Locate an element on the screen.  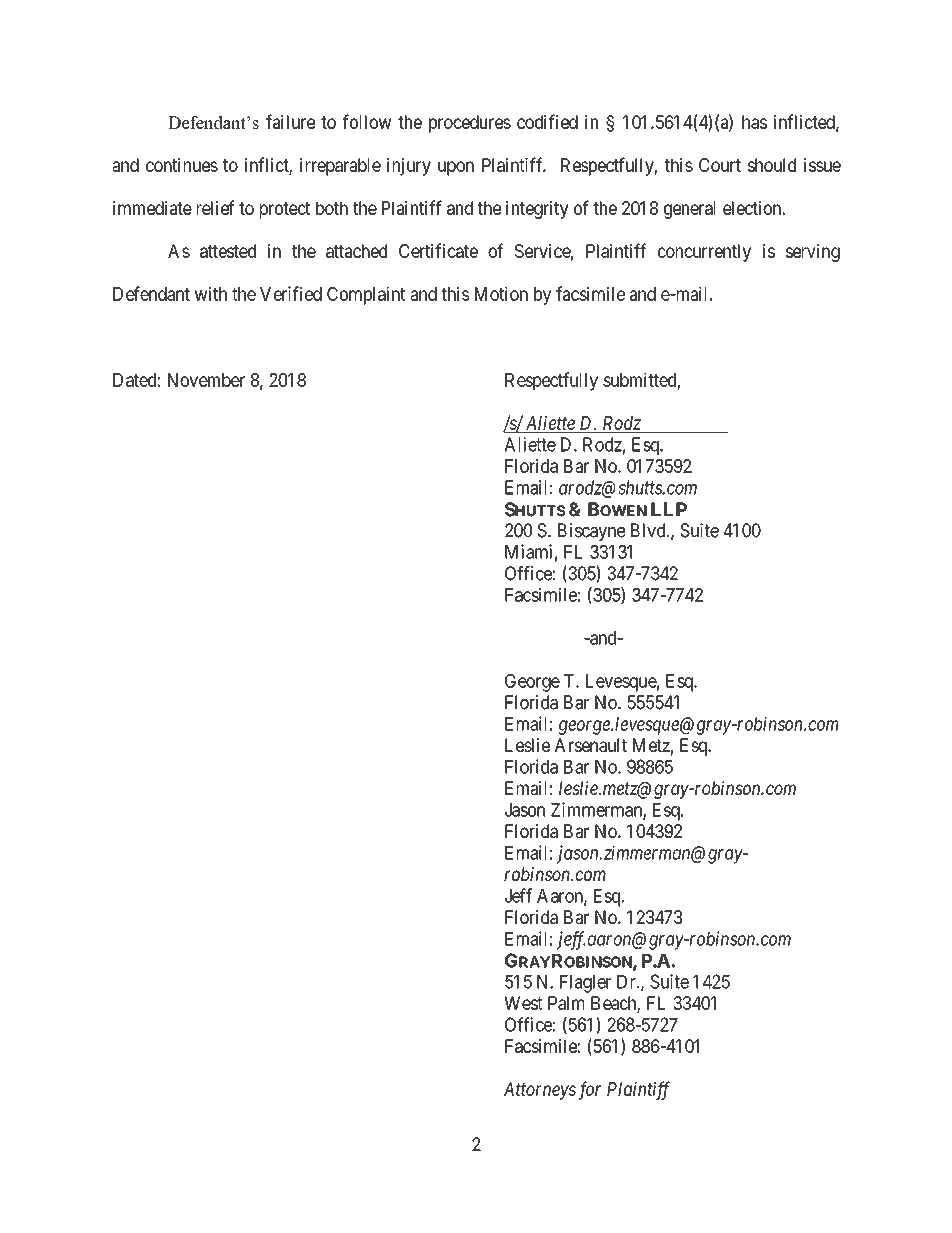
upon is located at coordinates (456, 168).
